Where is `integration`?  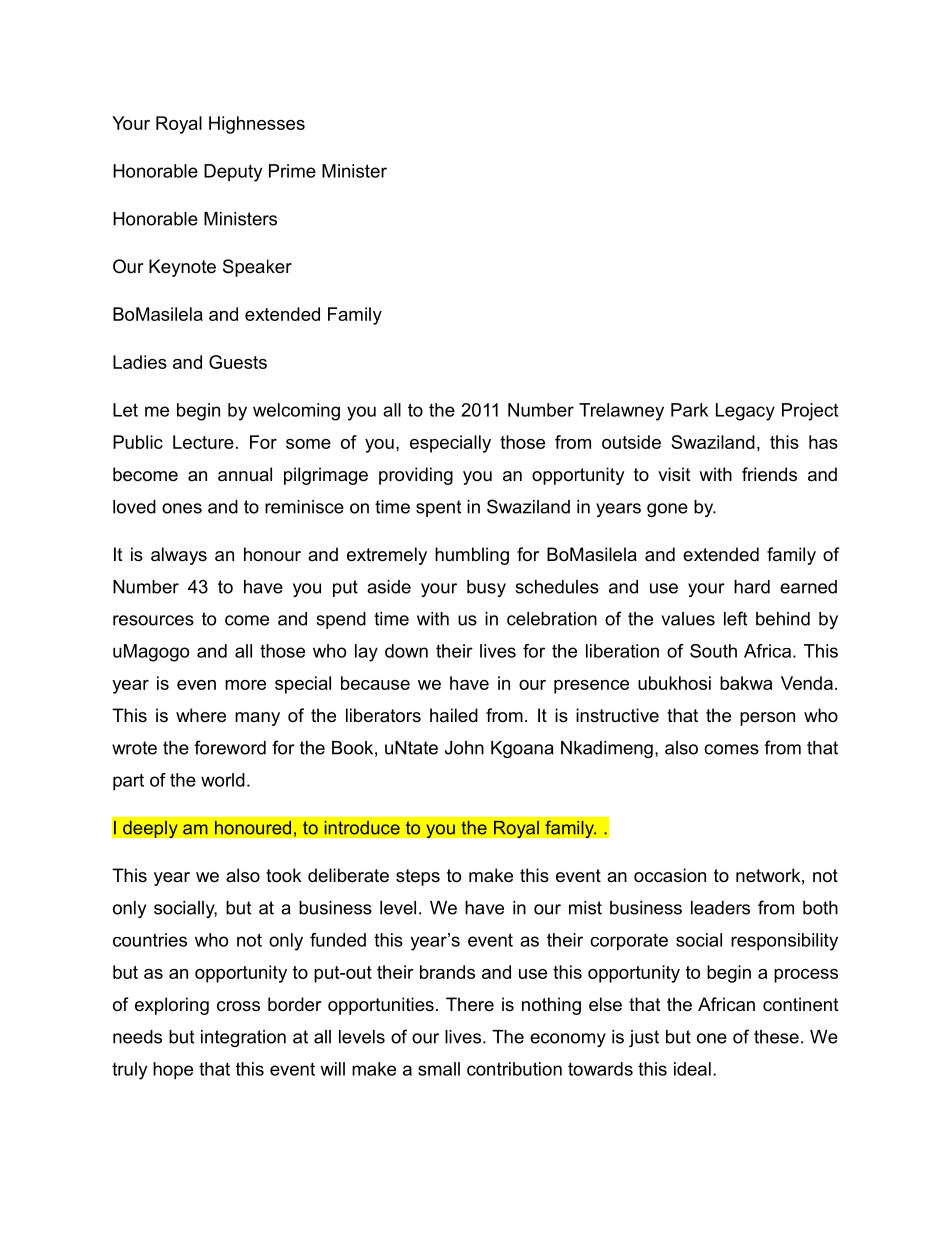 integration is located at coordinates (243, 1038).
